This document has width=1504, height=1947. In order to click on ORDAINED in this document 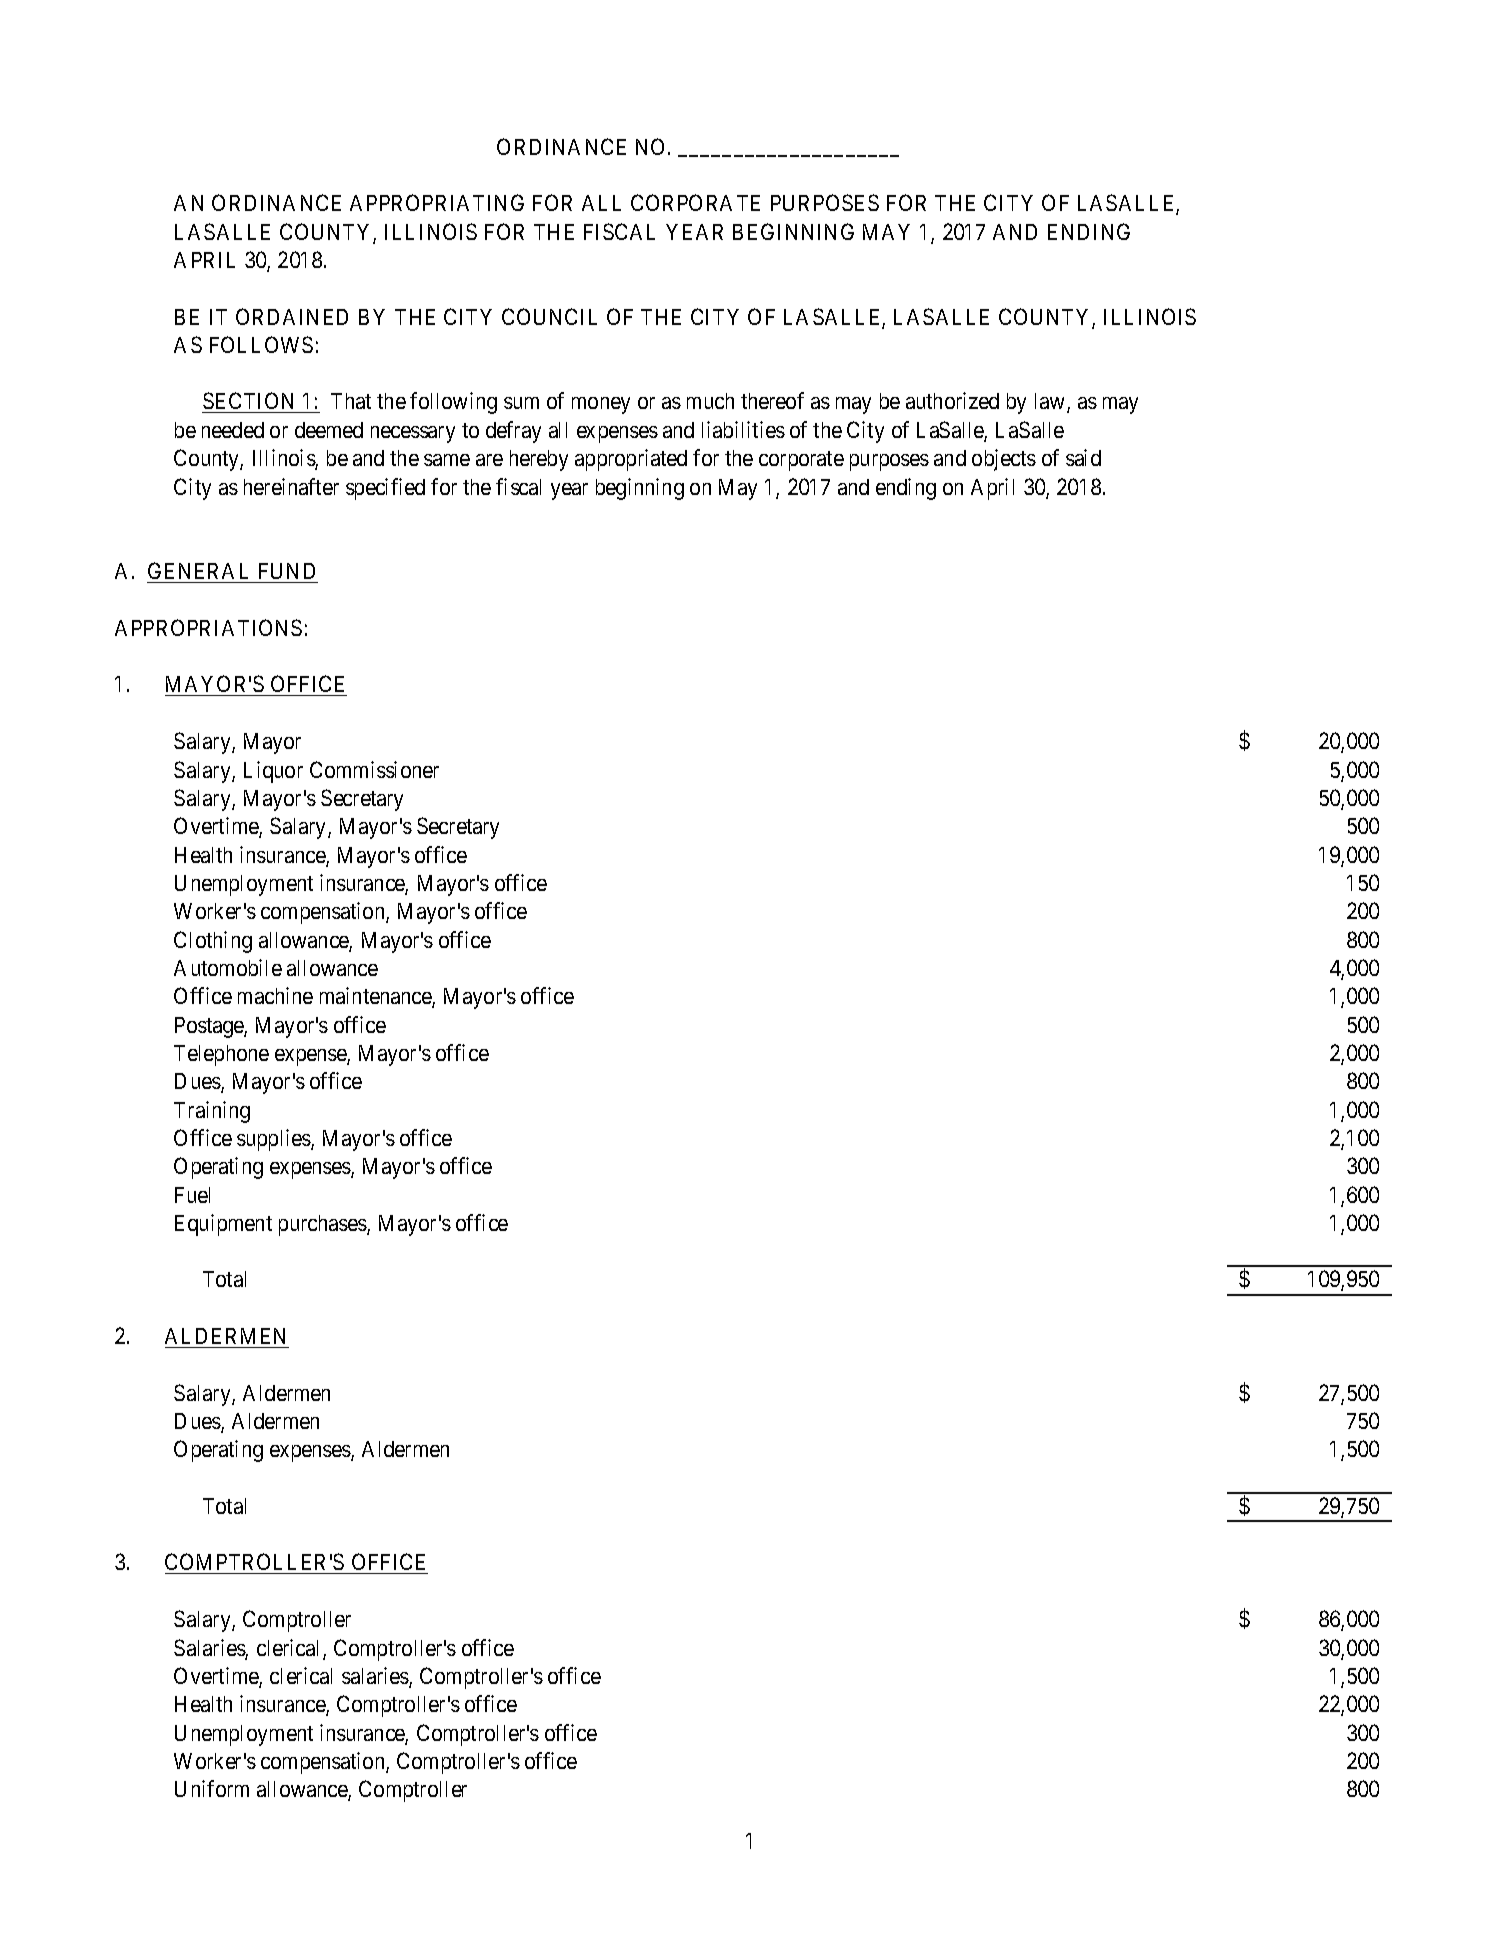, I will do `click(292, 316)`.
